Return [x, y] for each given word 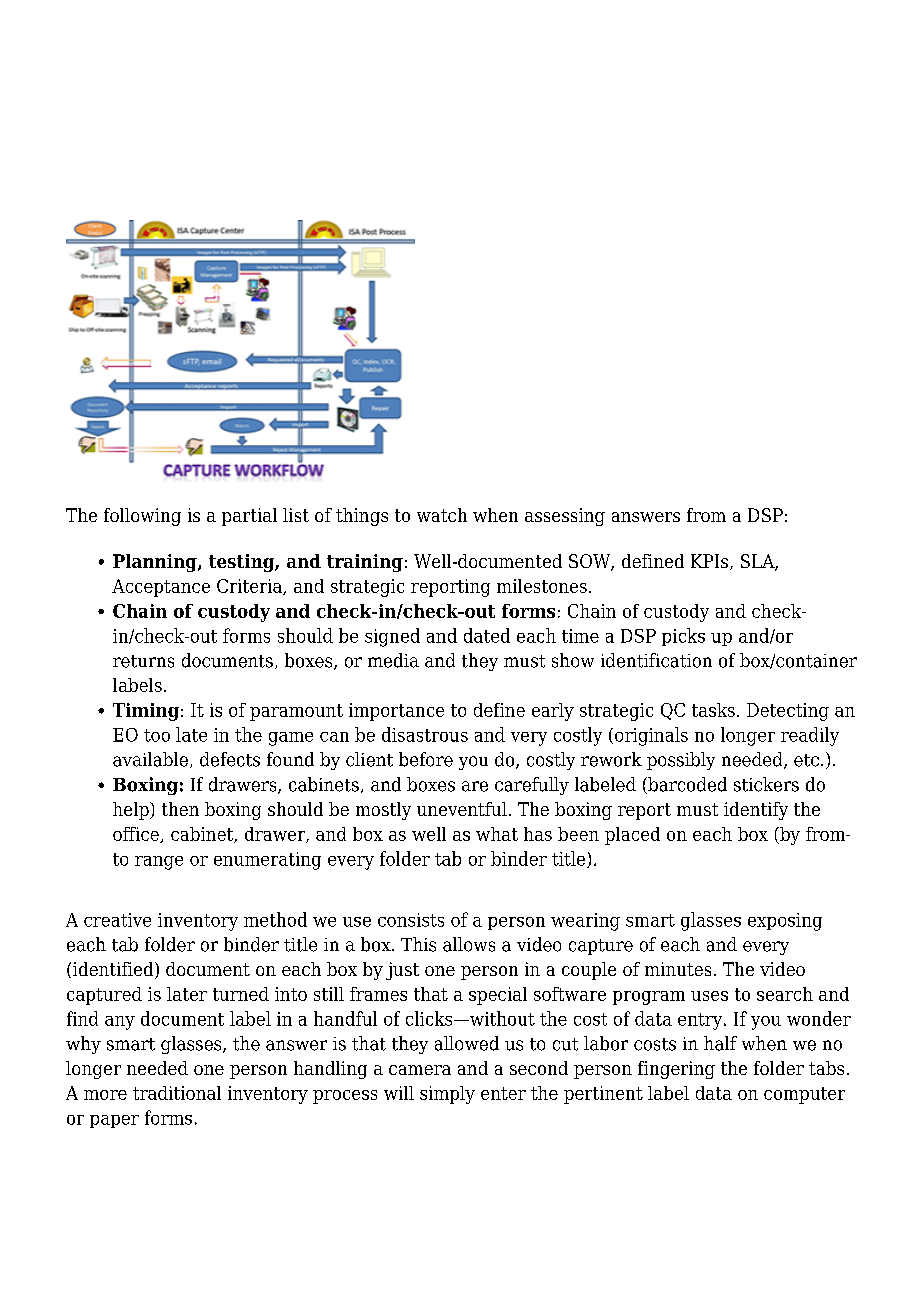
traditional [177, 1093]
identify [756, 811]
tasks [713, 710]
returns [143, 661]
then [180, 809]
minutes [678, 969]
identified [114, 970]
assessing [565, 517]
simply [447, 1095]
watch [442, 515]
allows [469, 944]
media [393, 660]
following [142, 517]
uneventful [462, 809]
